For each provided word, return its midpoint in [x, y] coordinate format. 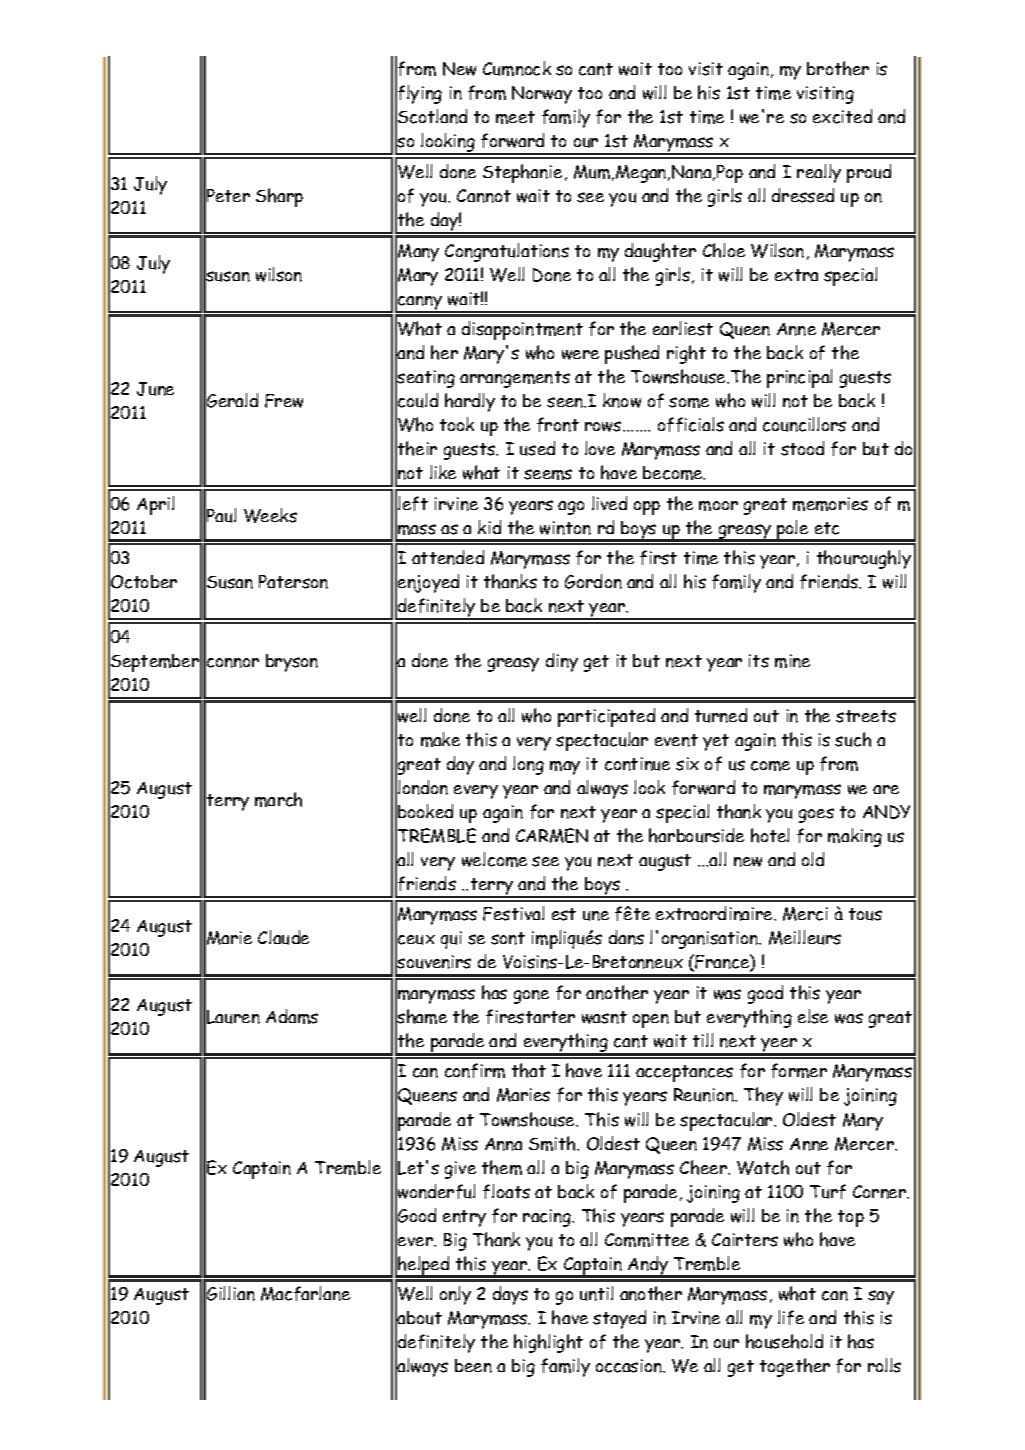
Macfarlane [305, 1293]
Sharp [279, 197]
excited [842, 116]
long [528, 765]
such [853, 739]
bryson [292, 663]
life [791, 1317]
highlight [548, 1343]
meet [515, 117]
